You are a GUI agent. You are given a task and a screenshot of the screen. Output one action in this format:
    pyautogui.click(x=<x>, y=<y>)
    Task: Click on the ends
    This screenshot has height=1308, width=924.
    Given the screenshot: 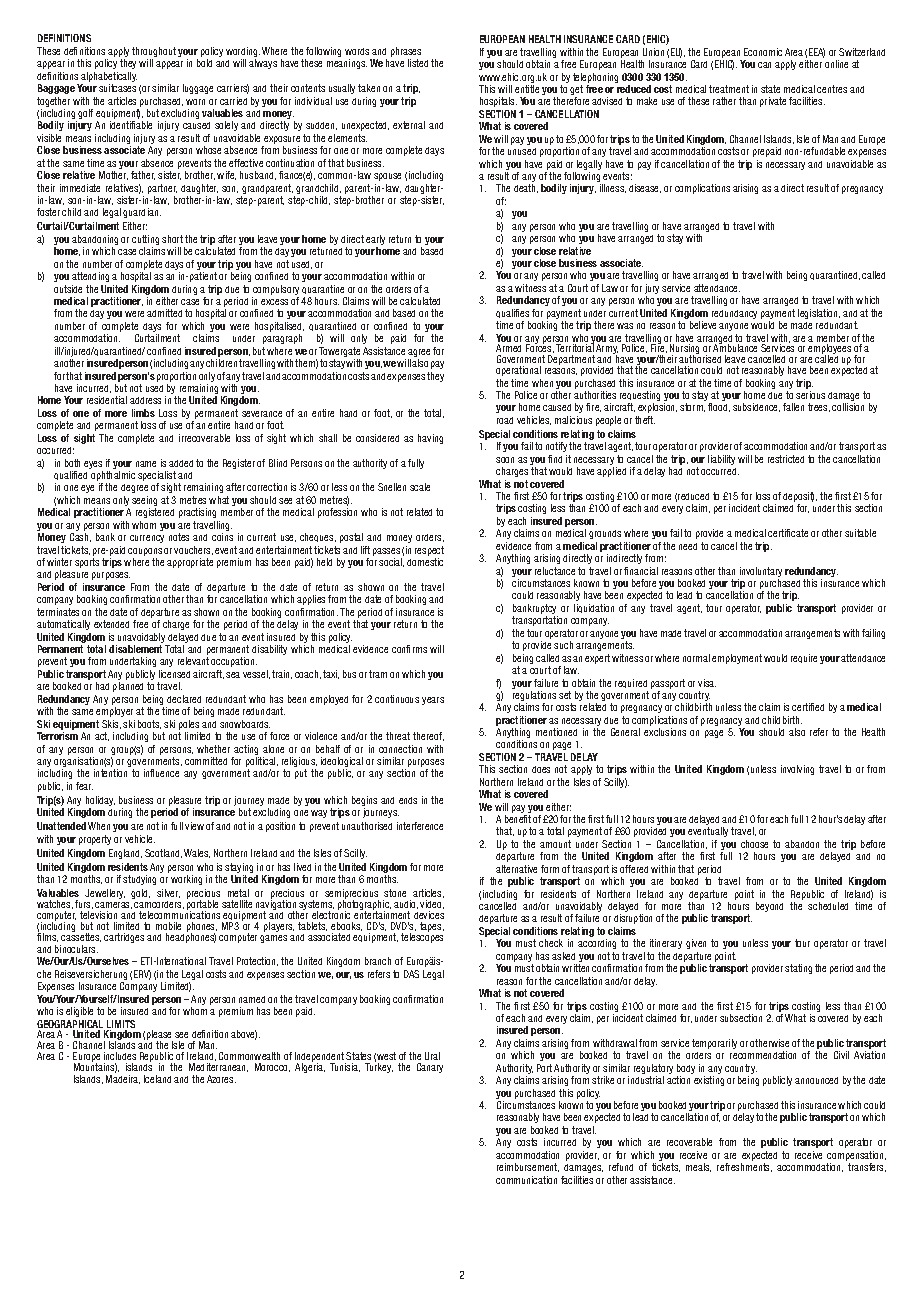 What is the action you would take?
    pyautogui.click(x=408, y=800)
